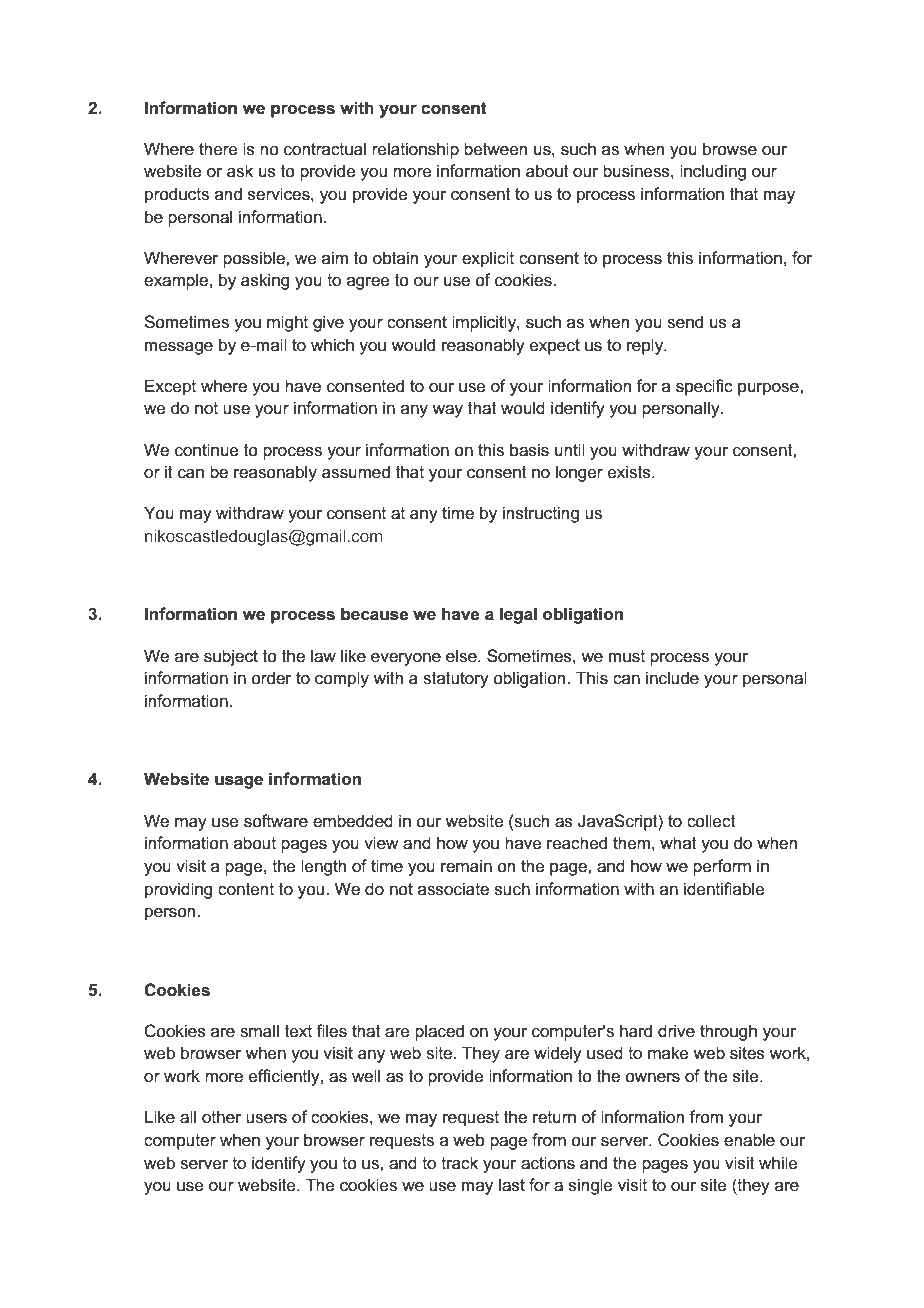 The height and width of the screenshot is (1308, 924). What do you see at coordinates (462, 656) in the screenshot?
I see `else` at bounding box center [462, 656].
